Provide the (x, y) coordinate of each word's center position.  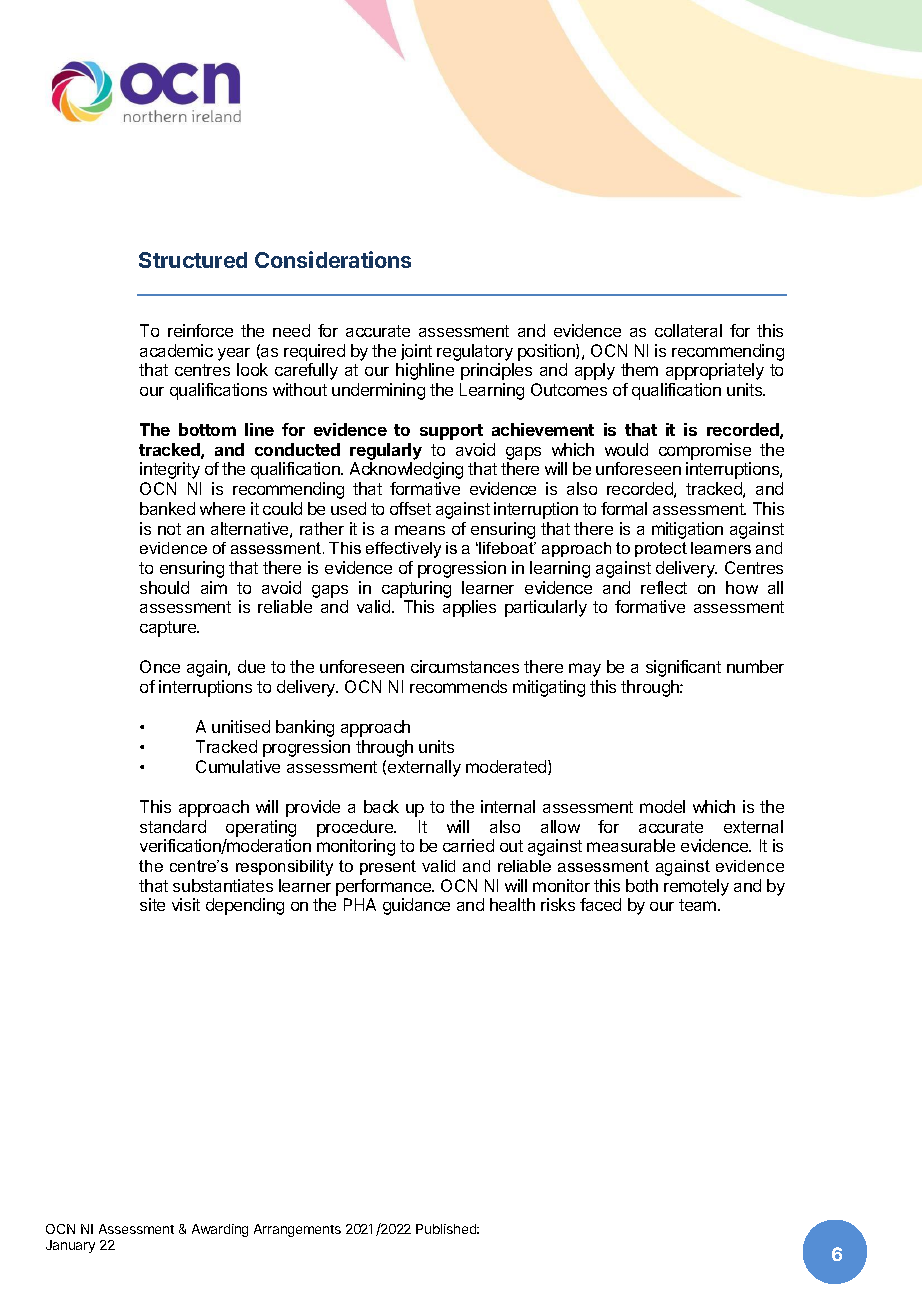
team (697, 905)
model (662, 806)
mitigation (687, 530)
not (169, 529)
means (420, 530)
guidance (416, 906)
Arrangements (297, 1230)
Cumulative (238, 766)
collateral (688, 330)
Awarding (220, 1230)
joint (416, 352)
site (152, 904)
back (381, 806)
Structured (193, 260)
